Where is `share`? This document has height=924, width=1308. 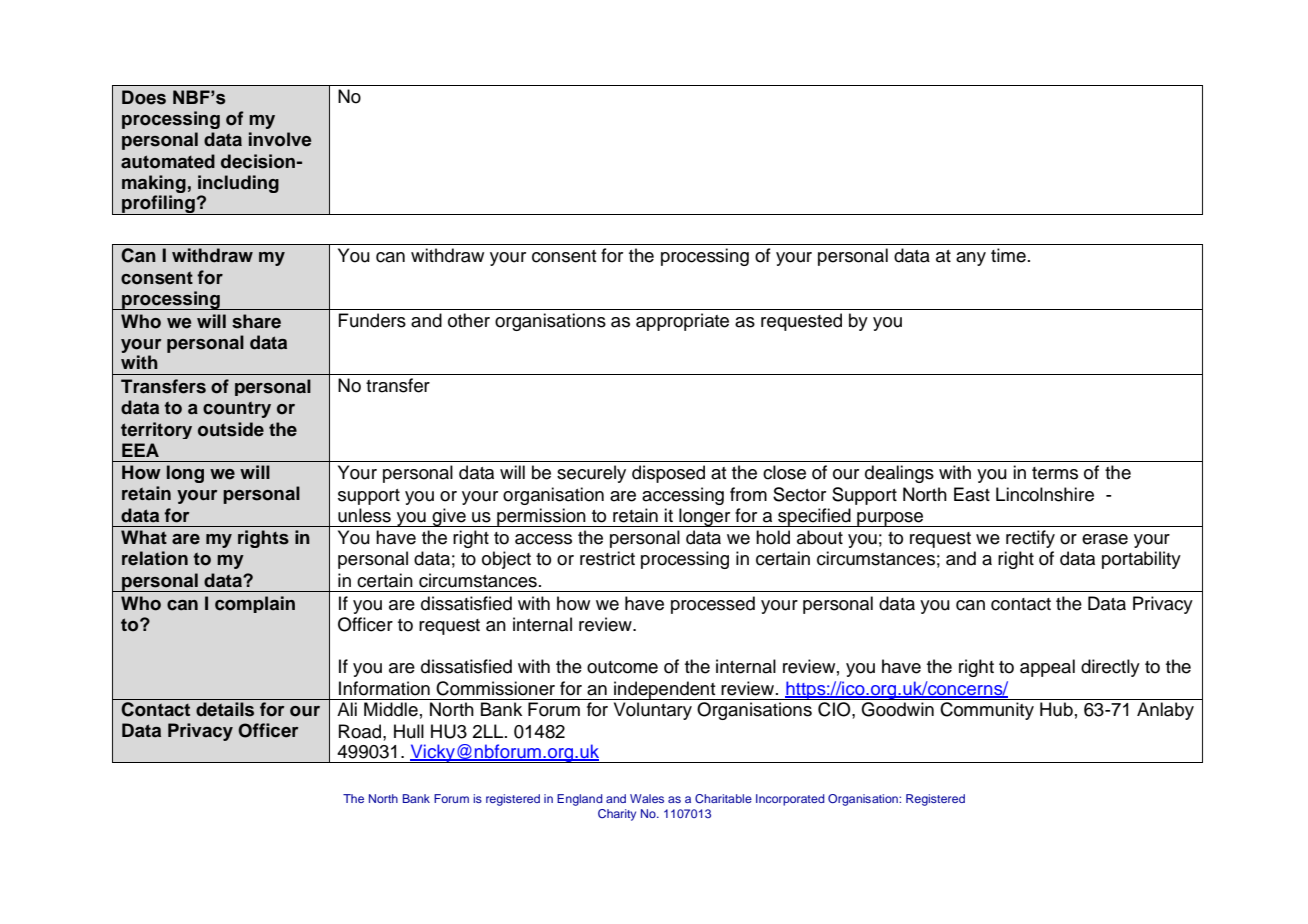
share is located at coordinates (256, 321).
